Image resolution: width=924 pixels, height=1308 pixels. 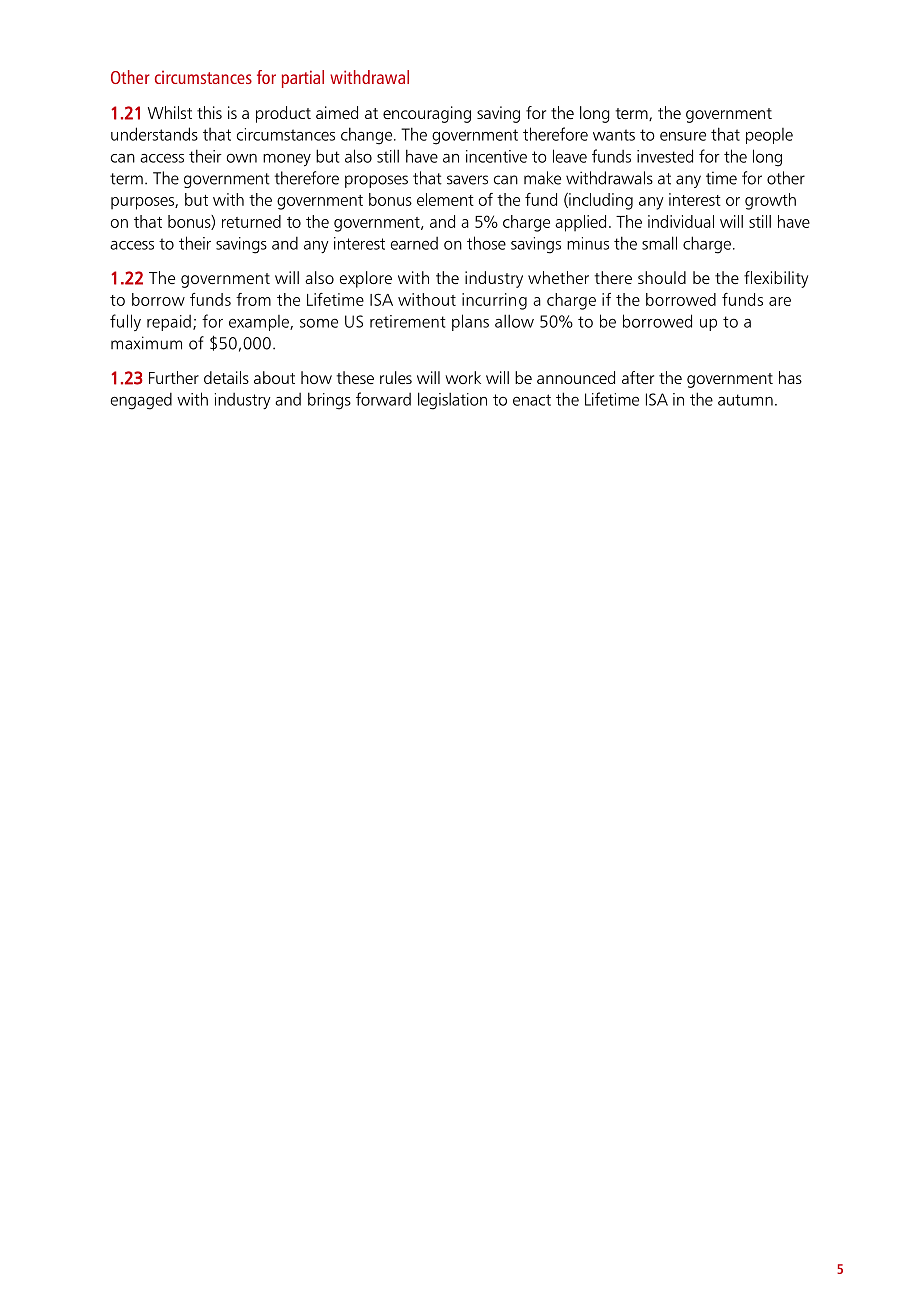 What do you see at coordinates (467, 180) in the screenshot?
I see `savers` at bounding box center [467, 180].
